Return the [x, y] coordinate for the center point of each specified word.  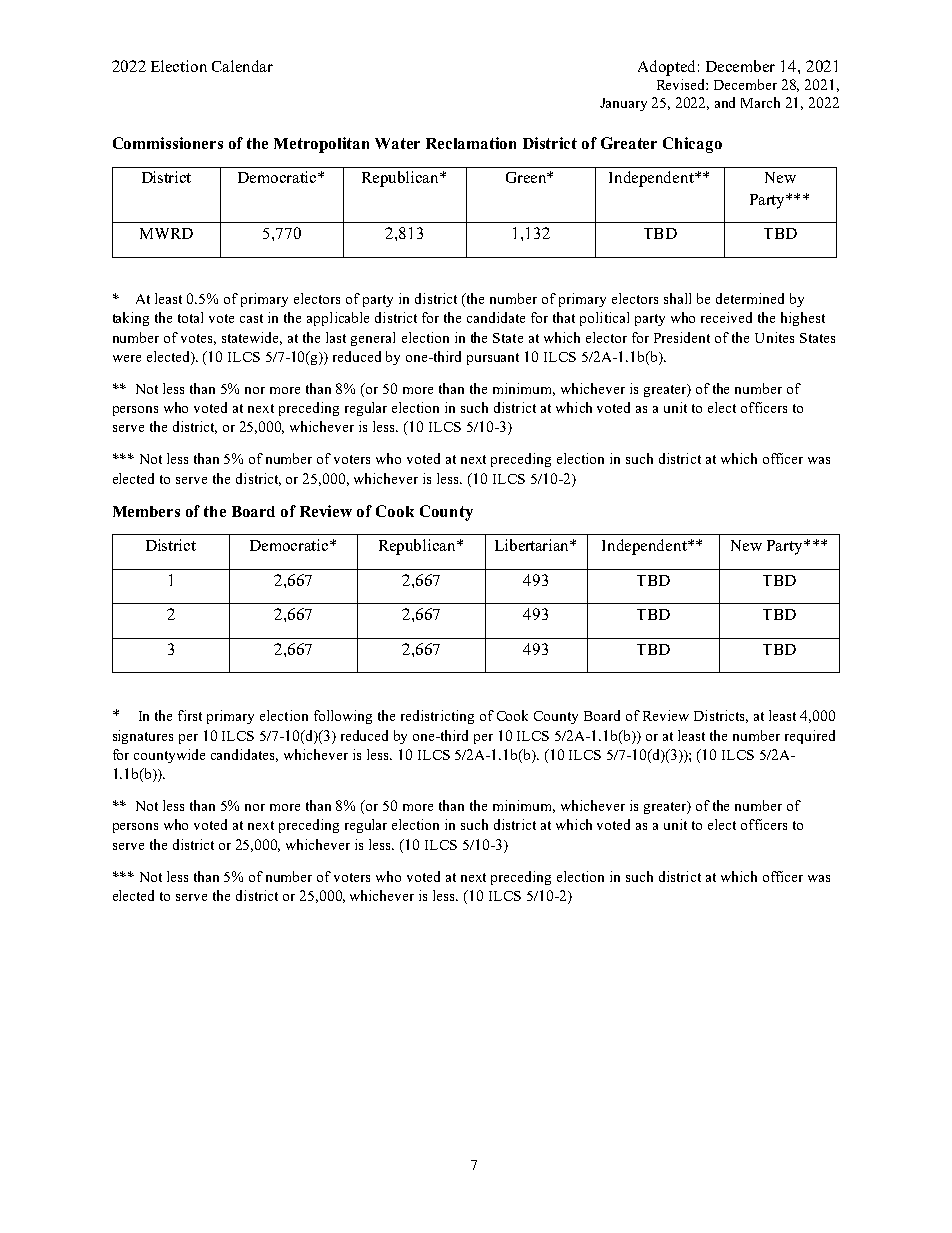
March [760, 102]
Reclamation [471, 143]
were [127, 358]
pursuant [493, 359]
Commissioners [168, 143]
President [682, 337]
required [810, 737]
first [190, 715]
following [343, 717]
